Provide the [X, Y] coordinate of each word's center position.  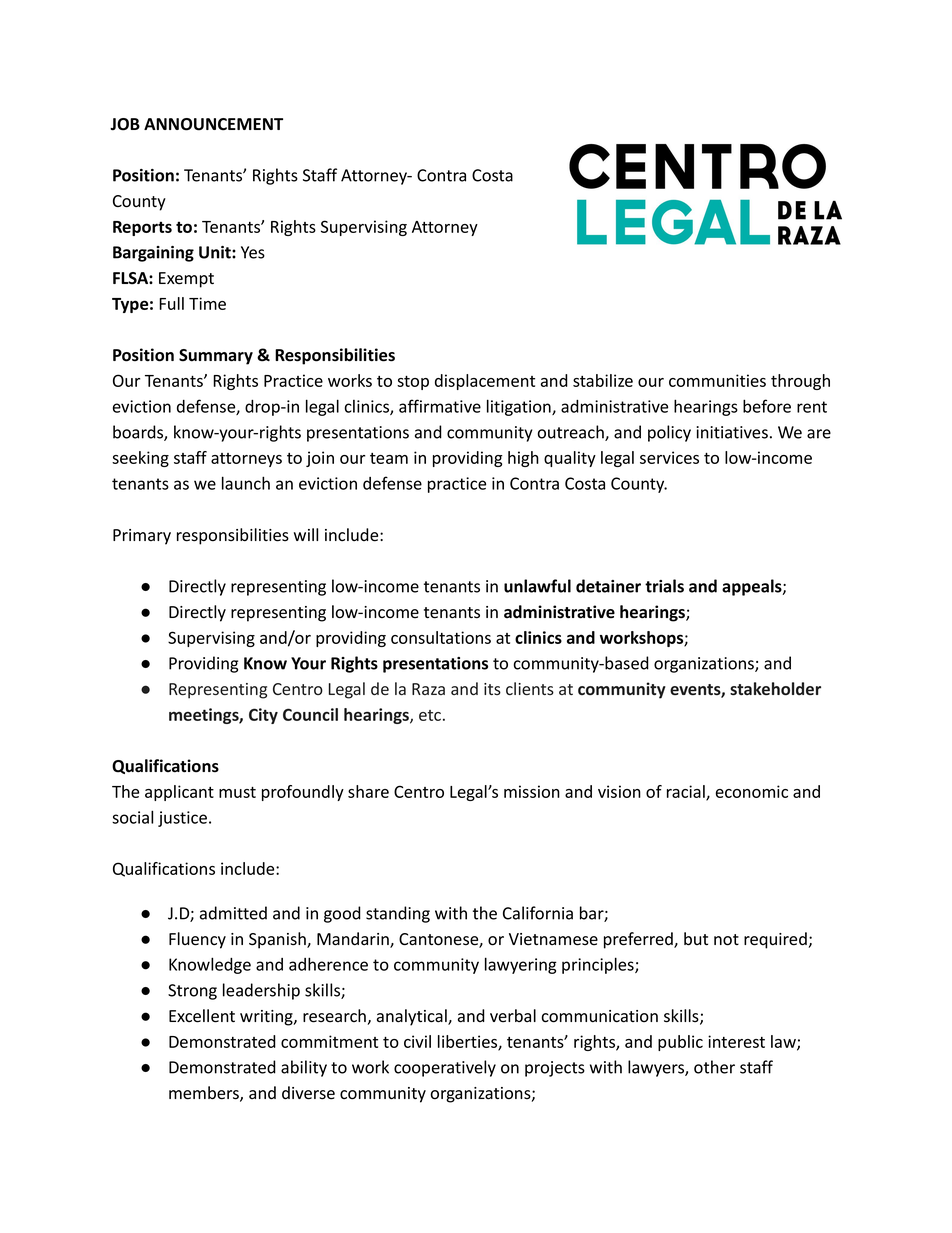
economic [752, 791]
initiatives [732, 432]
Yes [253, 252]
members [205, 1094]
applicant [179, 793]
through [800, 382]
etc [430, 715]
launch [246, 483]
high [523, 459]
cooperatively [445, 1068]
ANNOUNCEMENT [213, 124]
